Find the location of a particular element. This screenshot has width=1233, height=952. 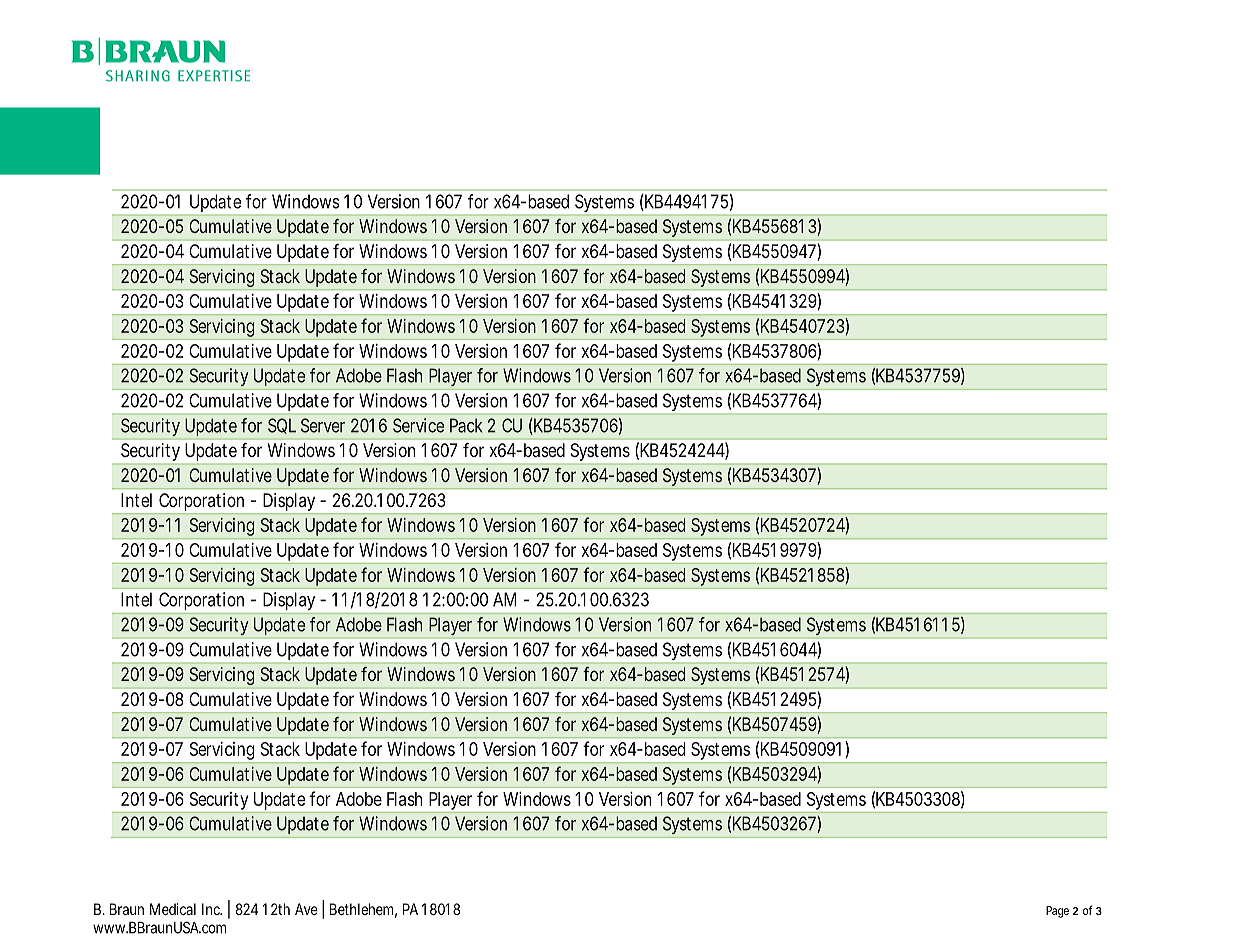

SQL is located at coordinates (282, 426).
